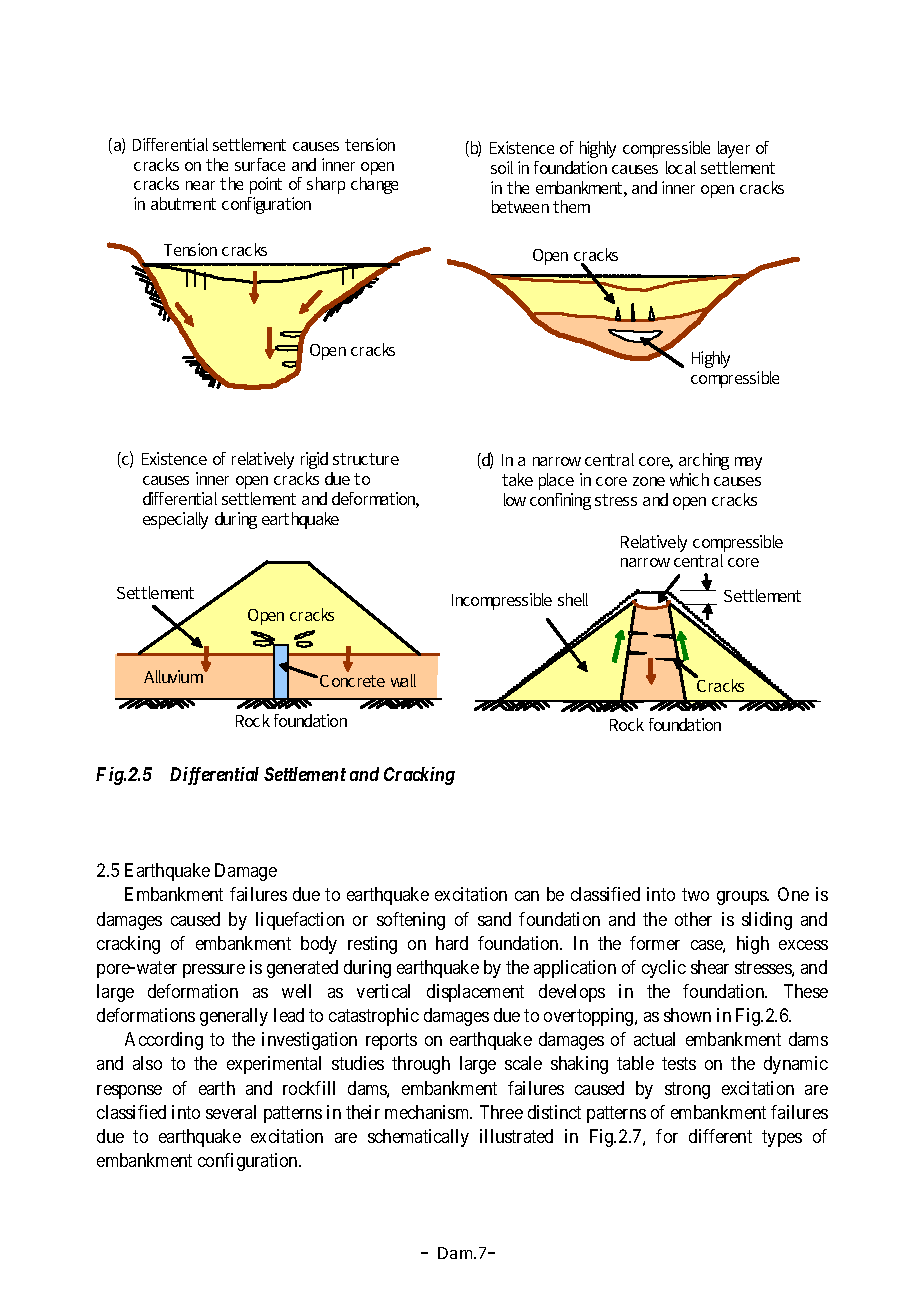 The width and height of the image is (924, 1308). What do you see at coordinates (573, 599) in the image?
I see `shell` at bounding box center [573, 599].
